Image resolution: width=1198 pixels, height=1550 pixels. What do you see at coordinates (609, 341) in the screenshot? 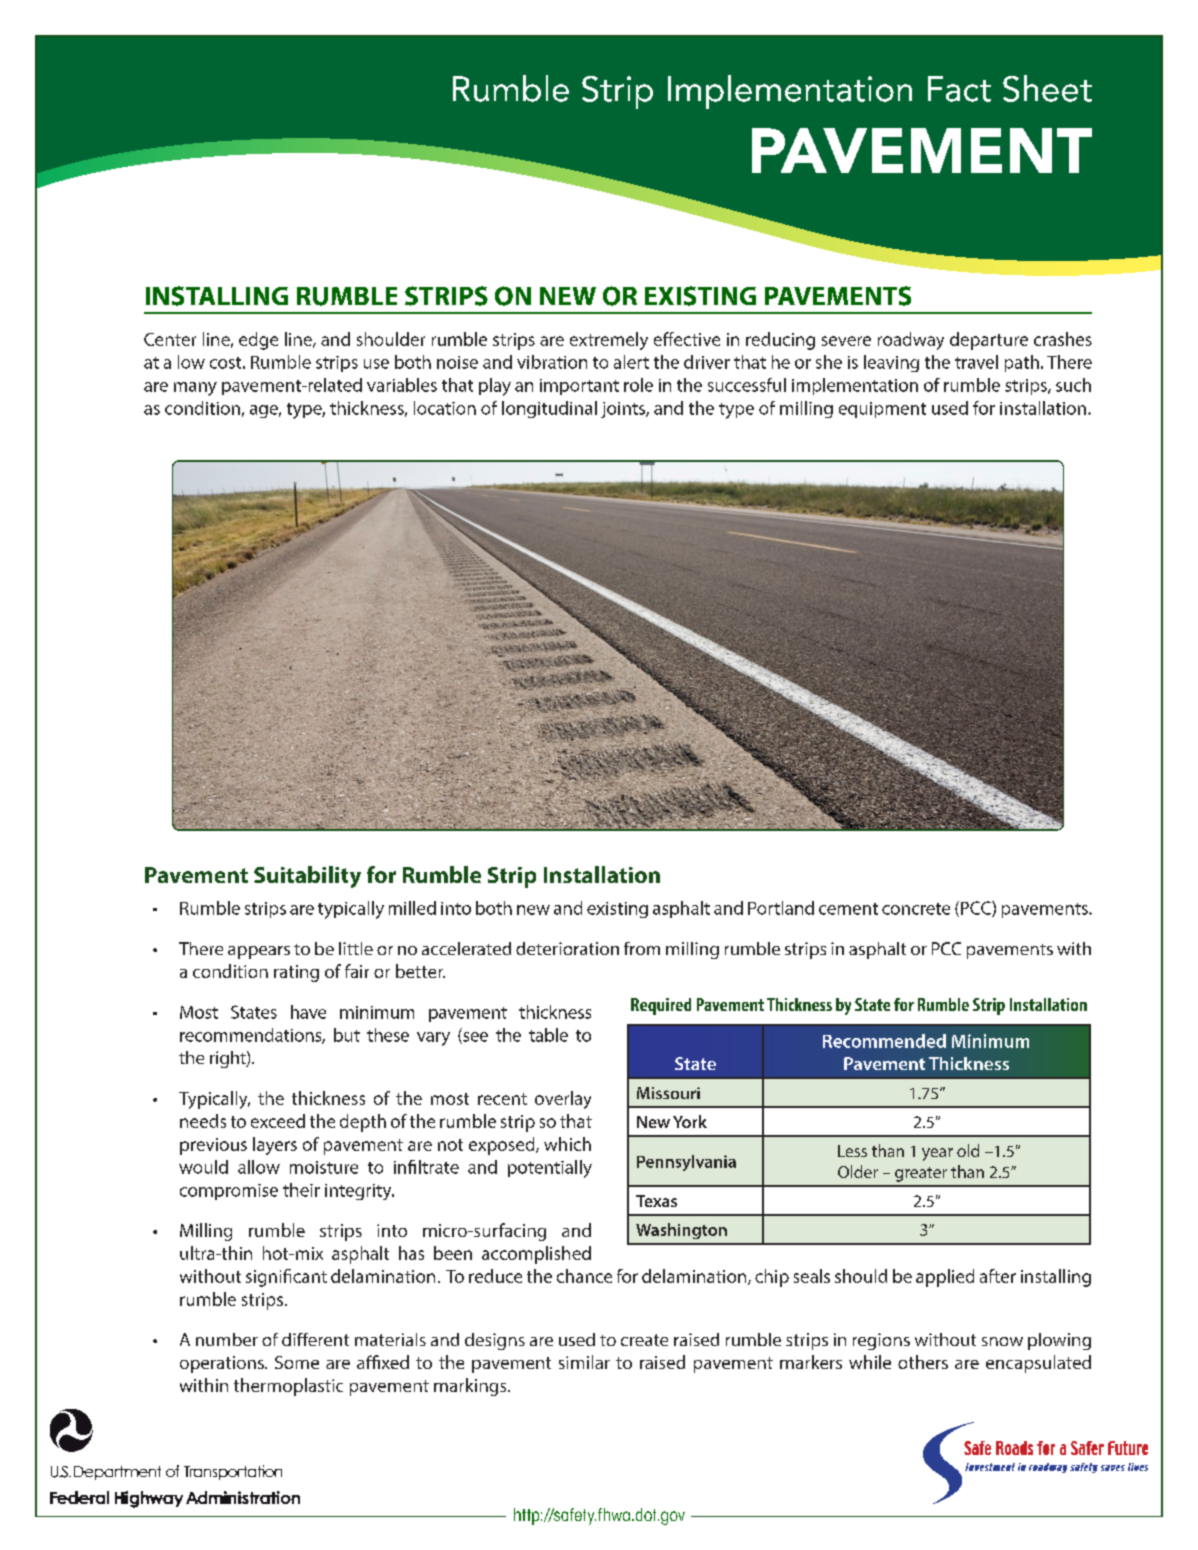
I see `extremely` at bounding box center [609, 341].
